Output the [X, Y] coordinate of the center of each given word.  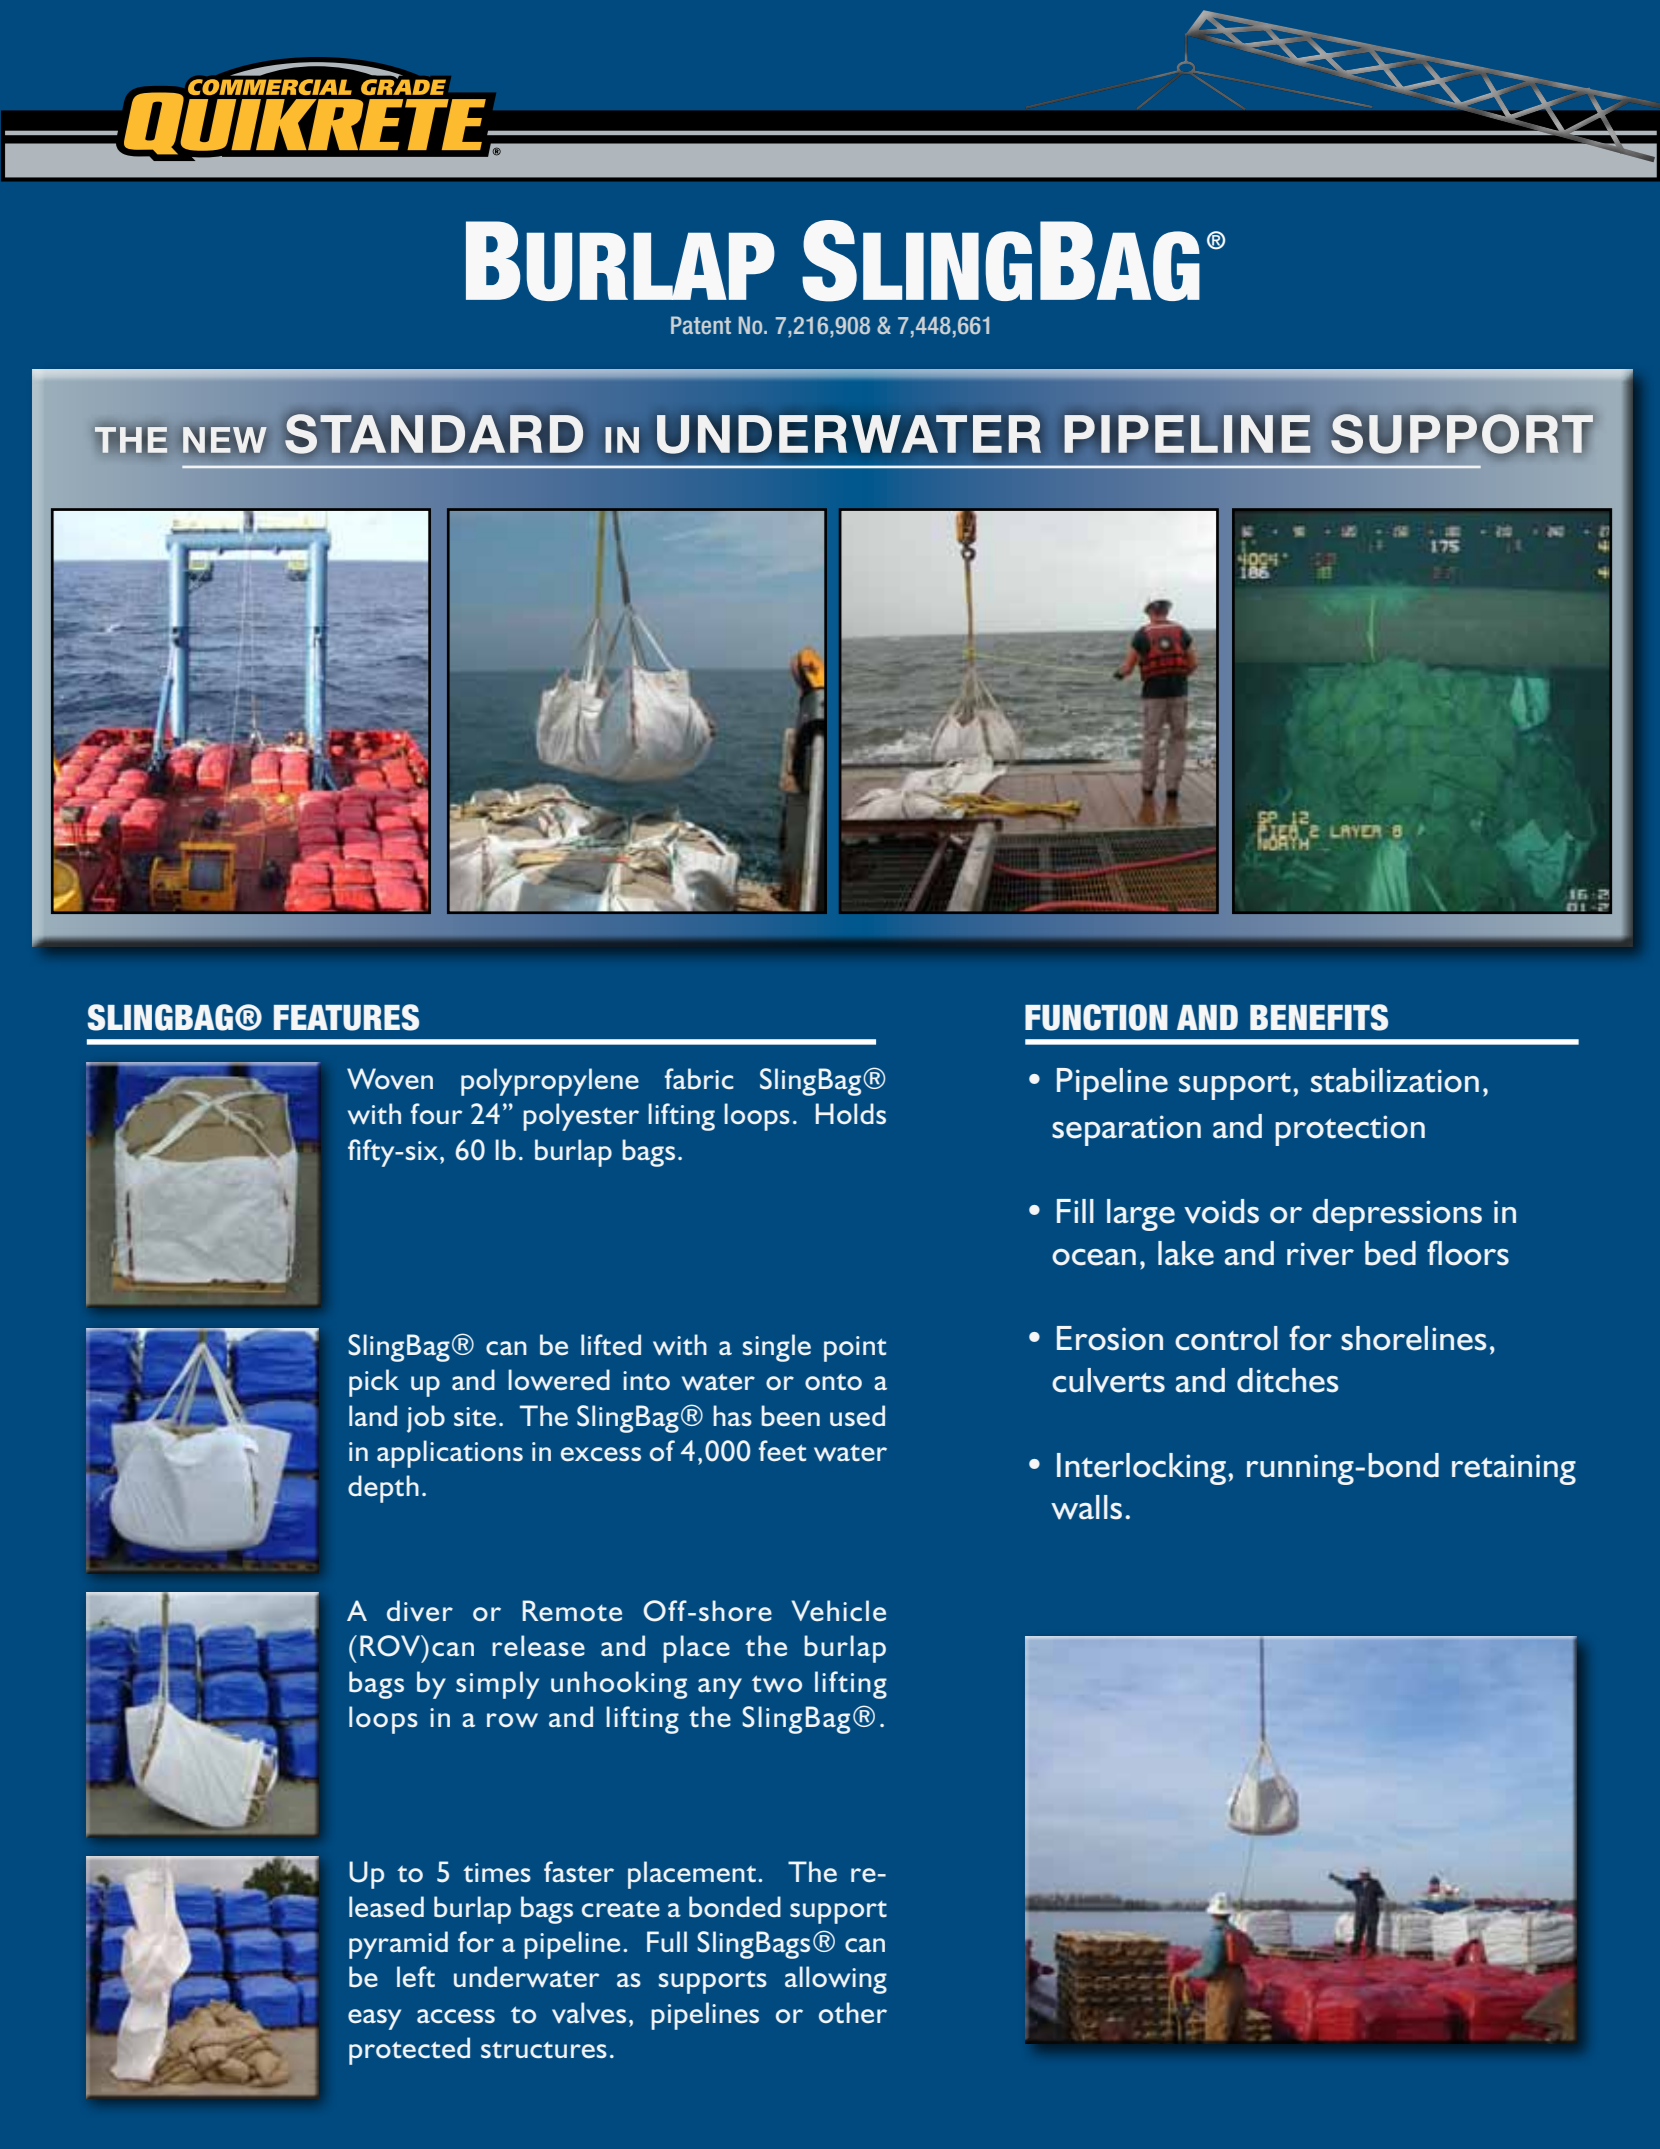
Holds [851, 1113]
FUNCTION [1096, 1017]
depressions [1397, 1215]
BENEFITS [1319, 1017]
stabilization [1395, 1080]
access [456, 2016]
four [436, 1113]
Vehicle [838, 1611]
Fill [1075, 1211]
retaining [1514, 1469]
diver [420, 1610]
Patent [701, 325]
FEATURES [346, 1017]
